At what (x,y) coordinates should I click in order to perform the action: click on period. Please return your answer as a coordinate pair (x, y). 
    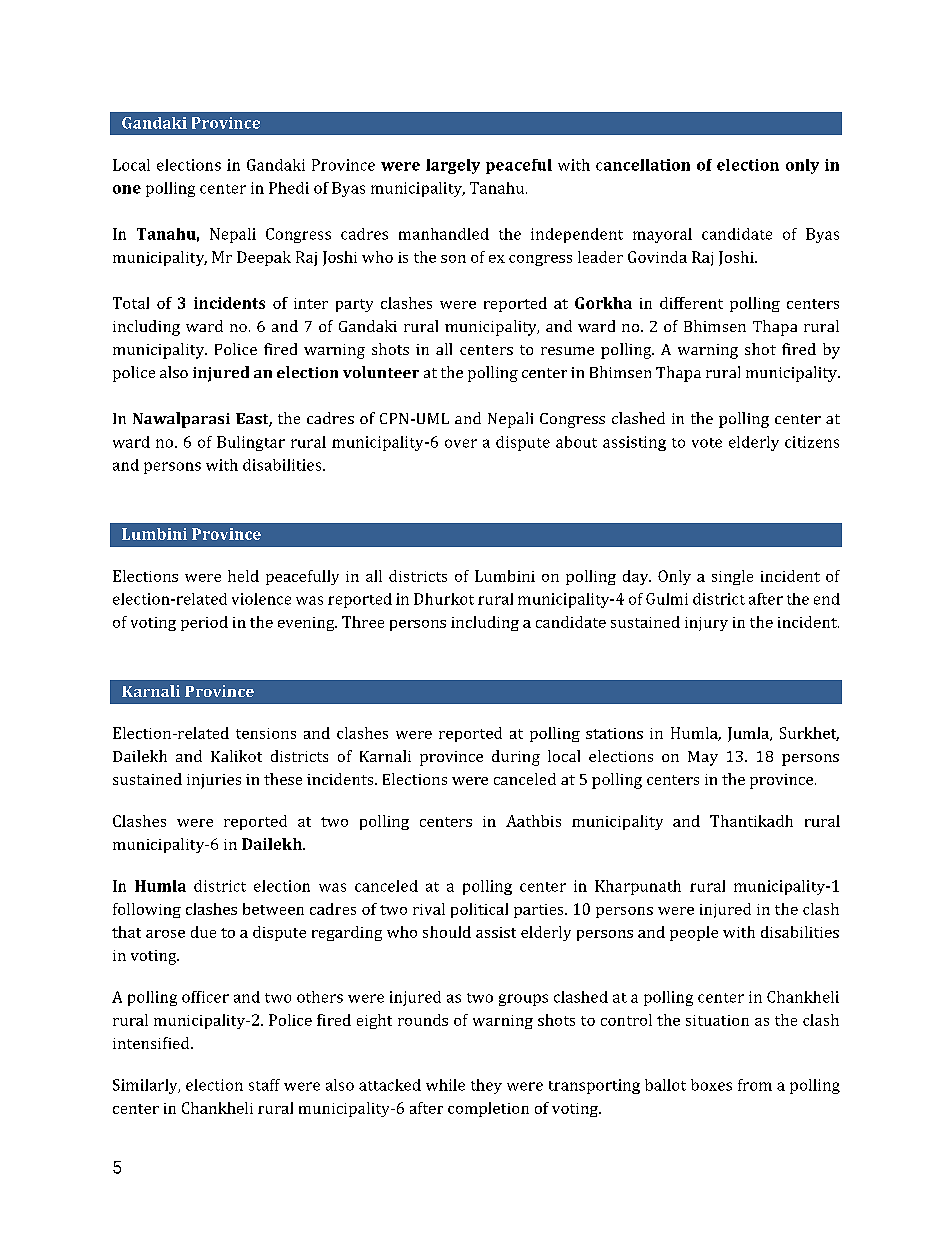
    Looking at the image, I should click on (204, 623).
